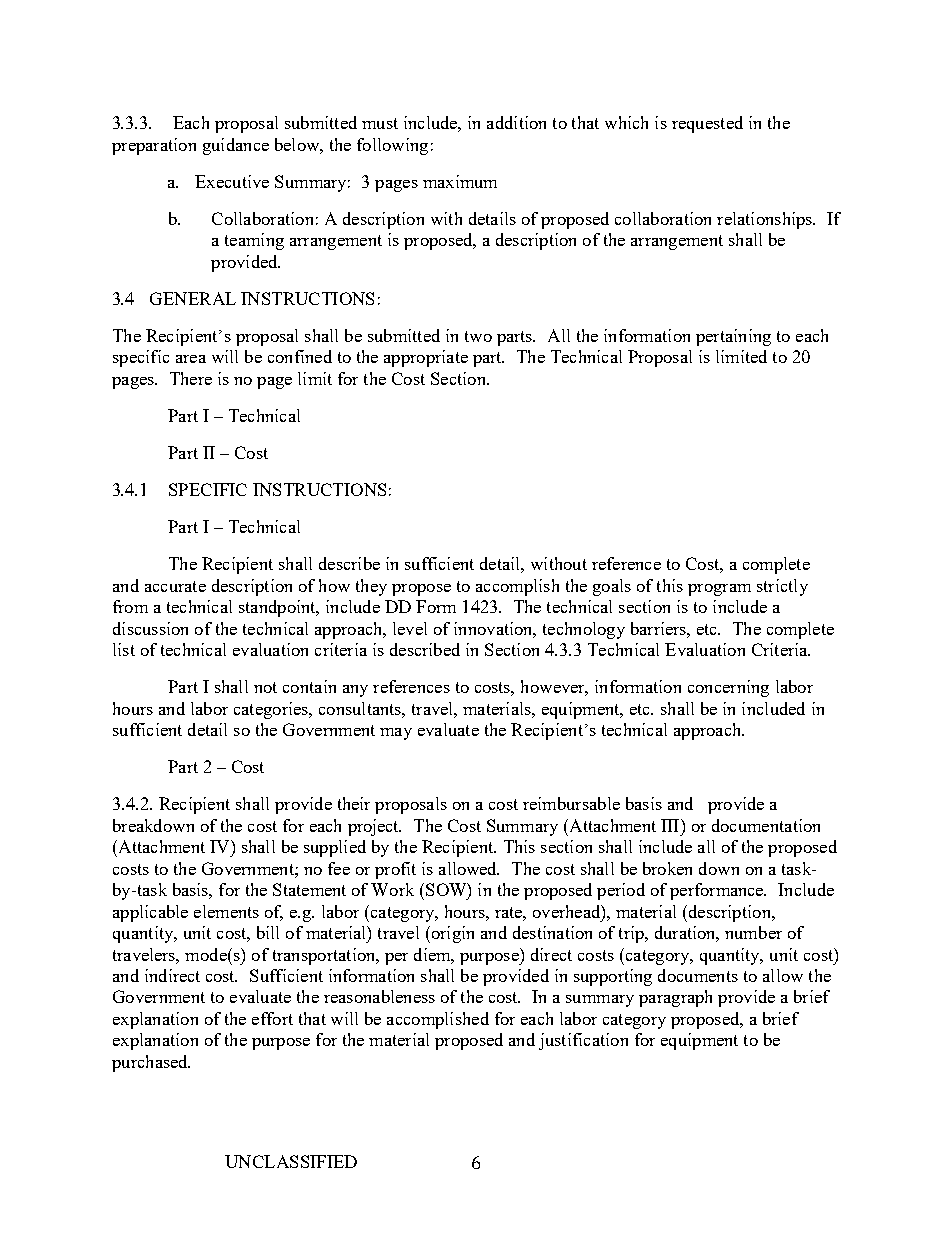 The width and height of the screenshot is (952, 1233). I want to click on guidance, so click(236, 146).
